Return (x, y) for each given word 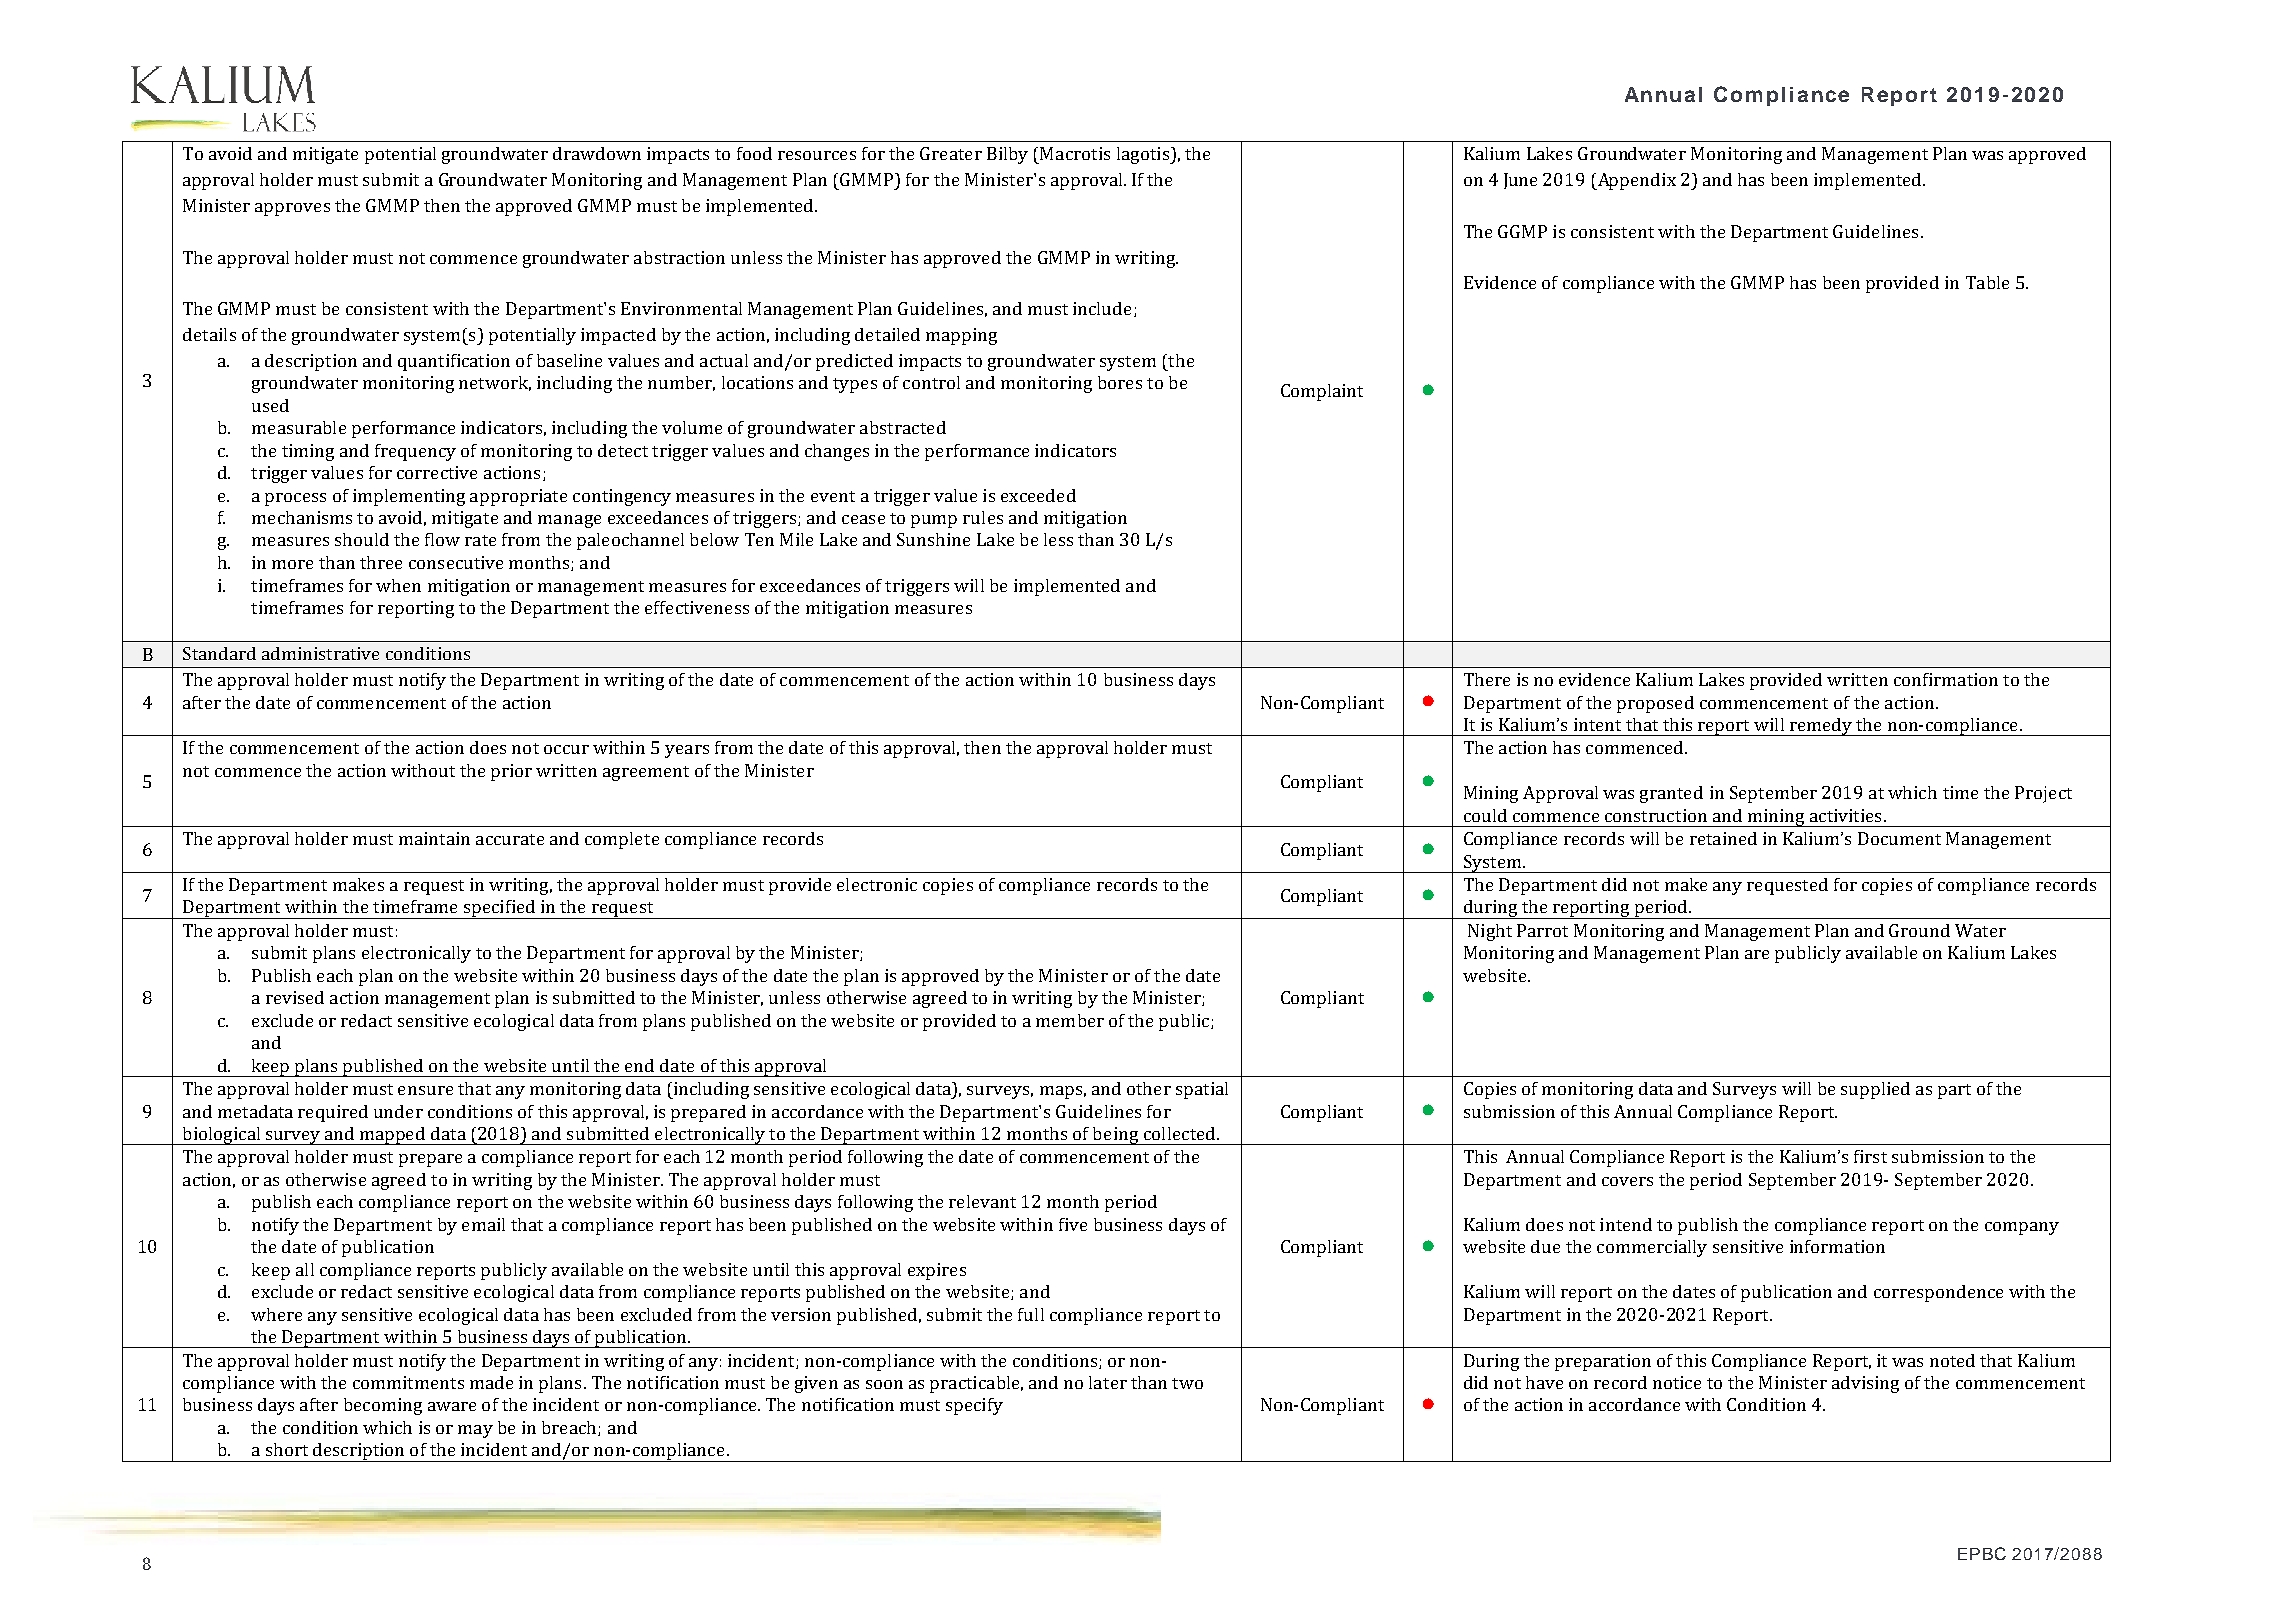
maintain (434, 838)
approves (292, 209)
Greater (951, 153)
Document (1899, 838)
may (475, 1431)
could (1485, 815)
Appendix (1635, 181)
